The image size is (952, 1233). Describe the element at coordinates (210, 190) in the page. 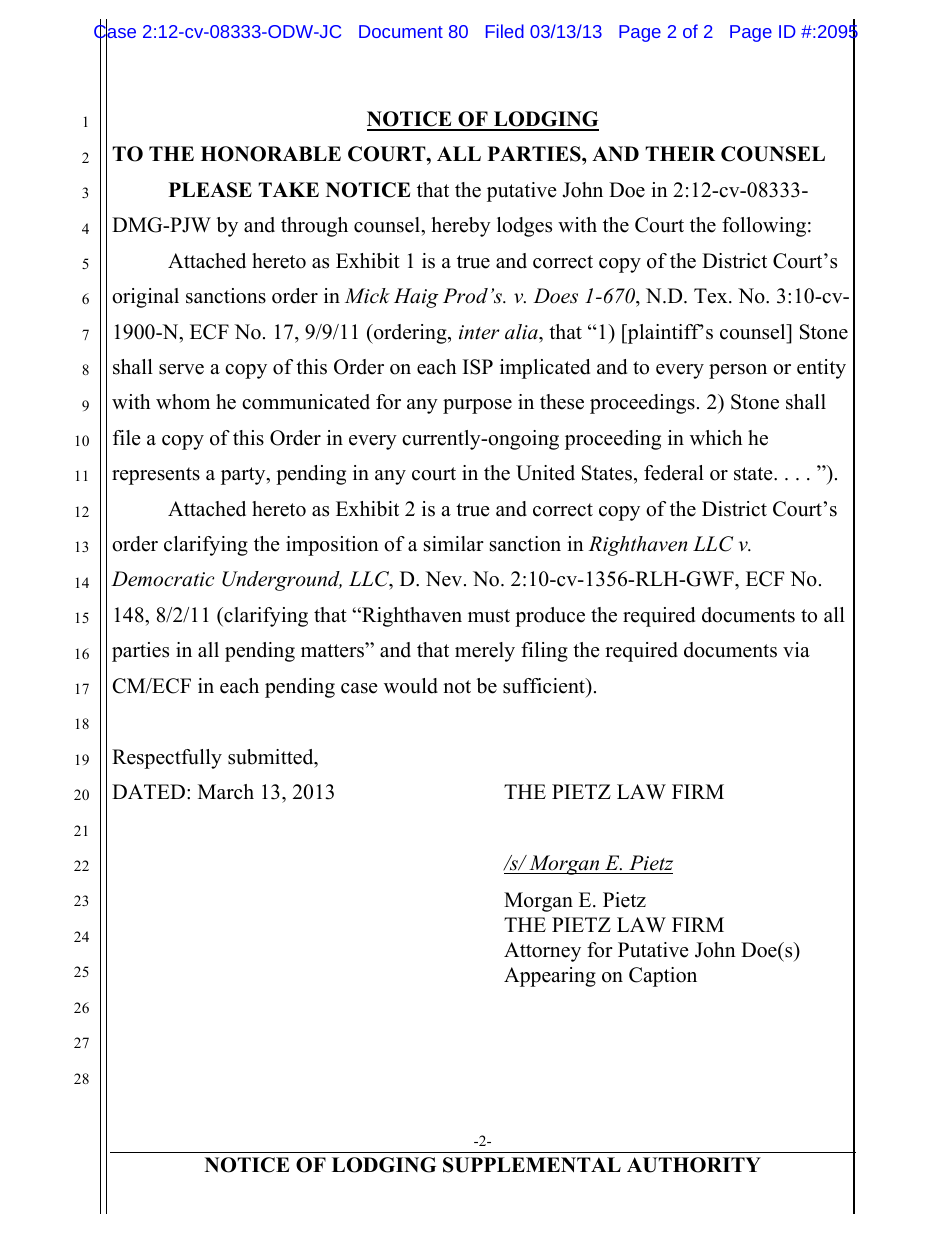

I see `PLEASE` at that location.
